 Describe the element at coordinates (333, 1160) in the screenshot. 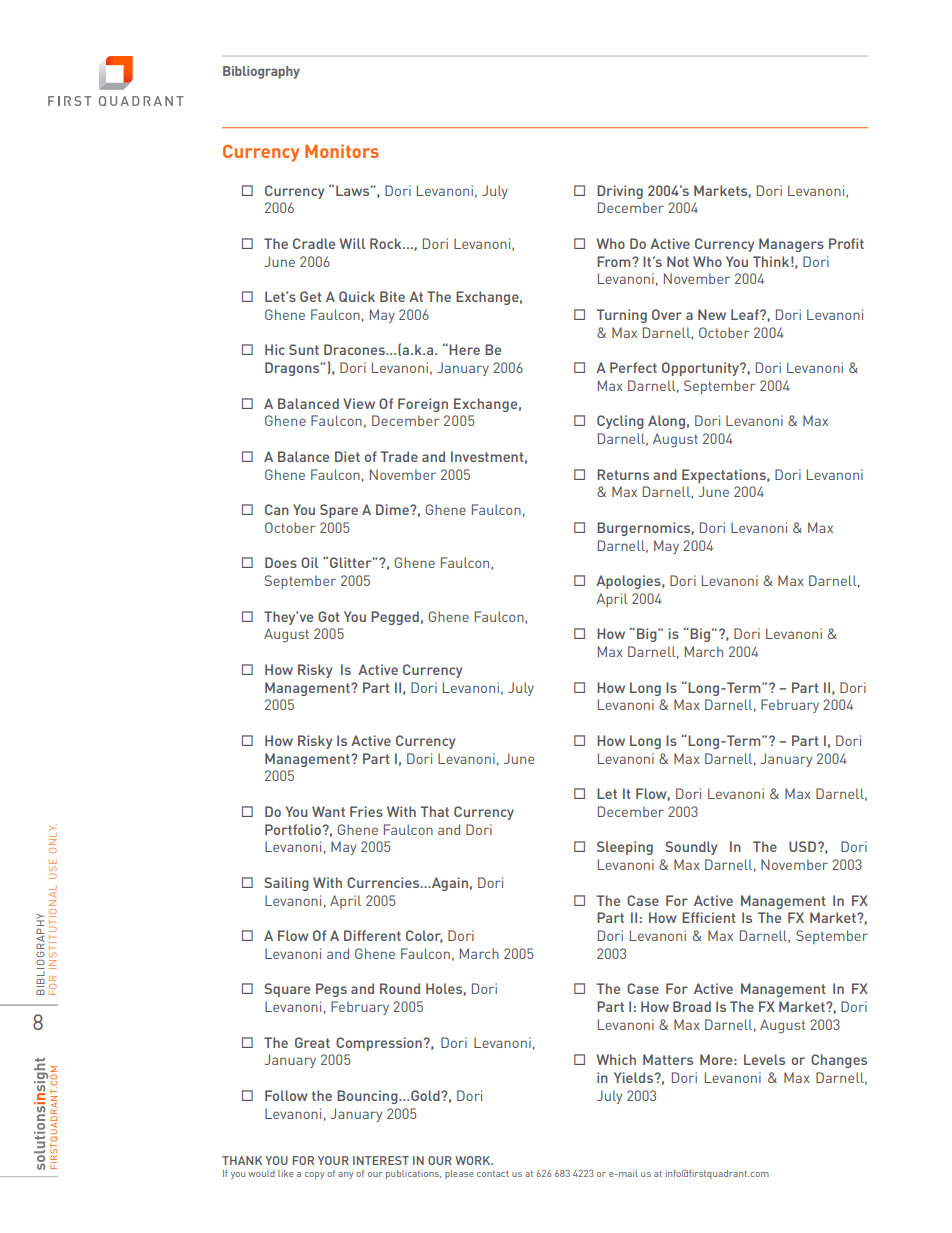

I see `YOUR` at that location.
